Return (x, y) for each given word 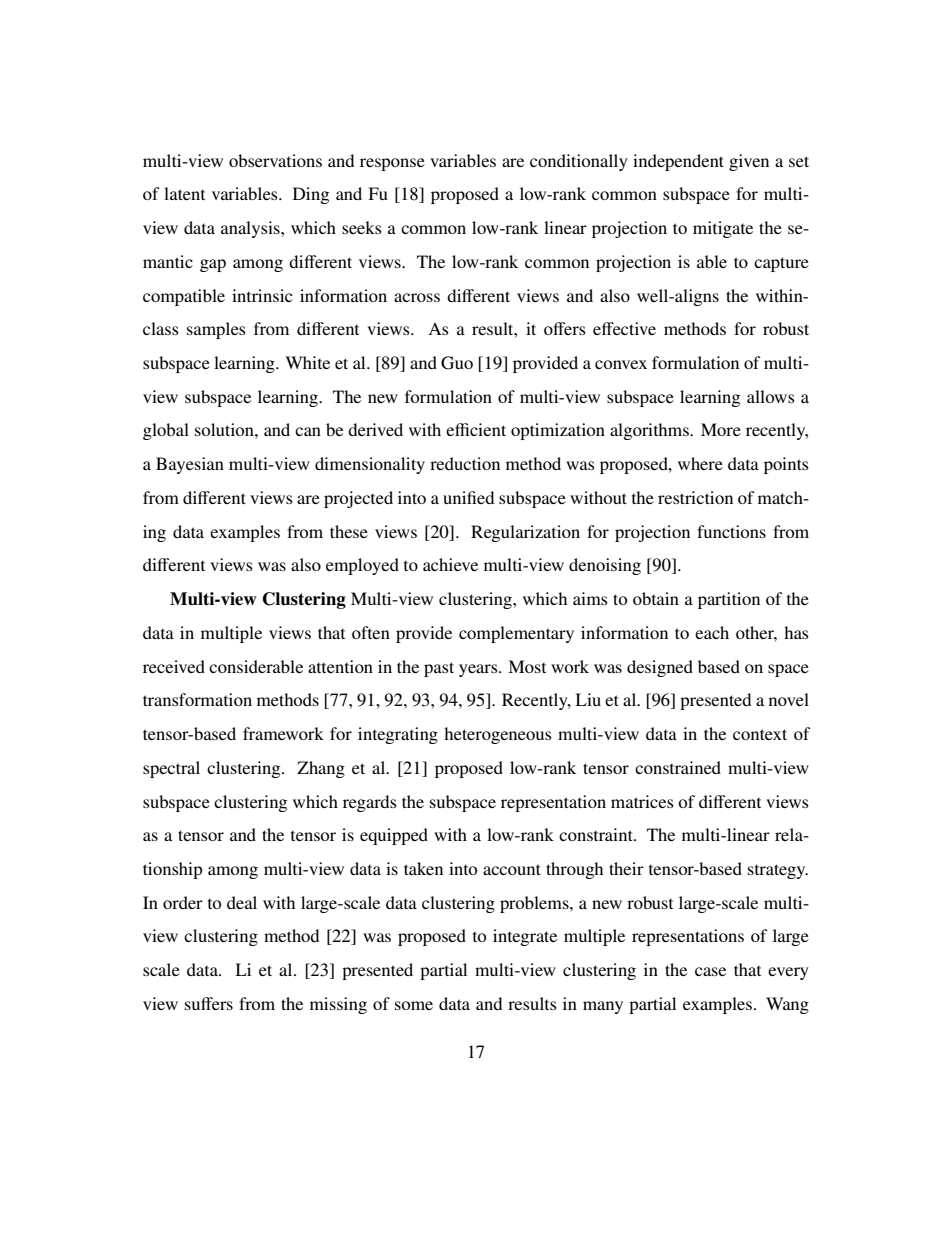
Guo (457, 363)
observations (275, 160)
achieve (450, 564)
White (307, 362)
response (392, 164)
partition (729, 600)
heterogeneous (498, 735)
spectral (171, 769)
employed (362, 566)
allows (771, 396)
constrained (678, 767)
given (749, 162)
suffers (209, 1003)
